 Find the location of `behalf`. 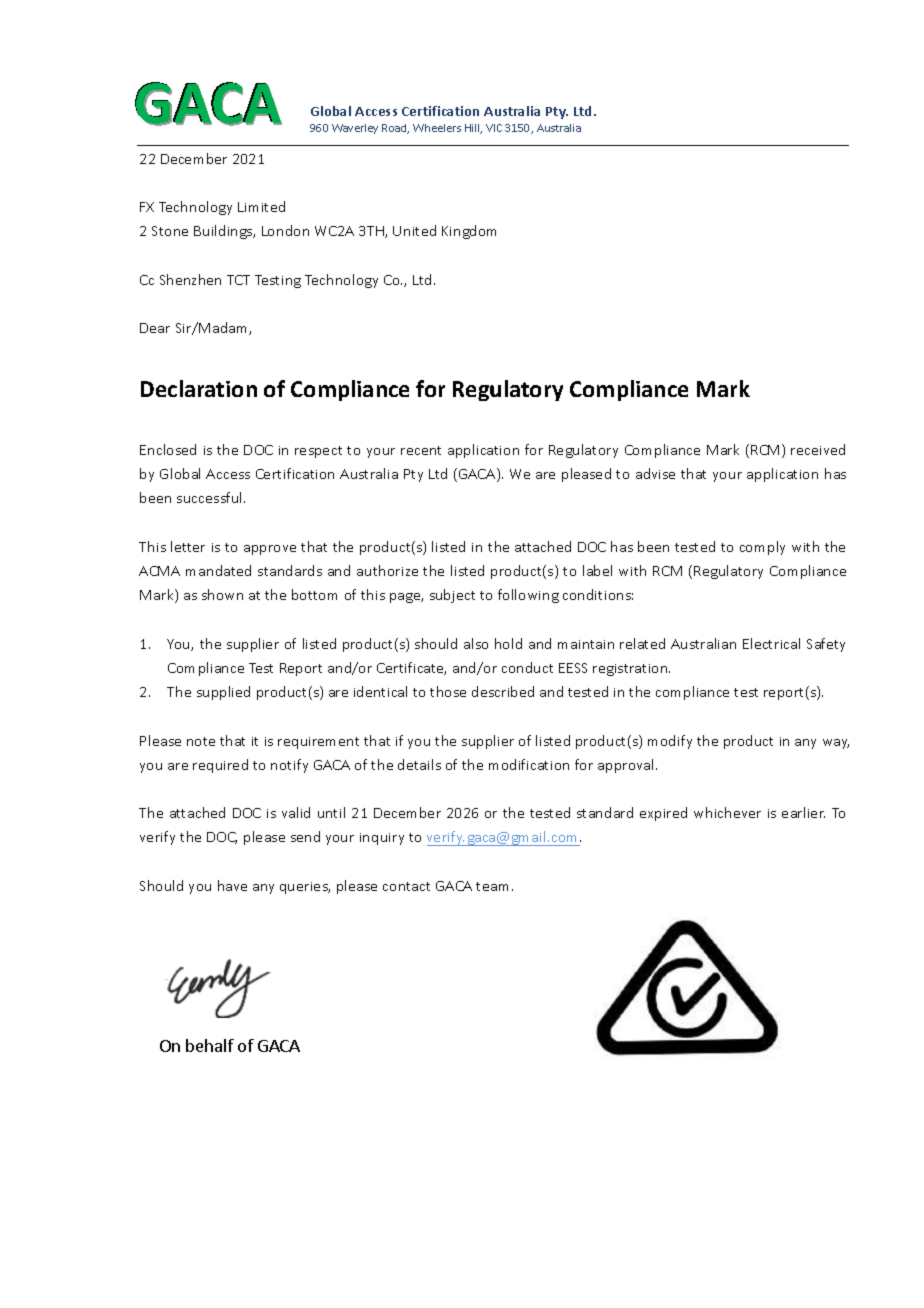

behalf is located at coordinates (210, 1045).
